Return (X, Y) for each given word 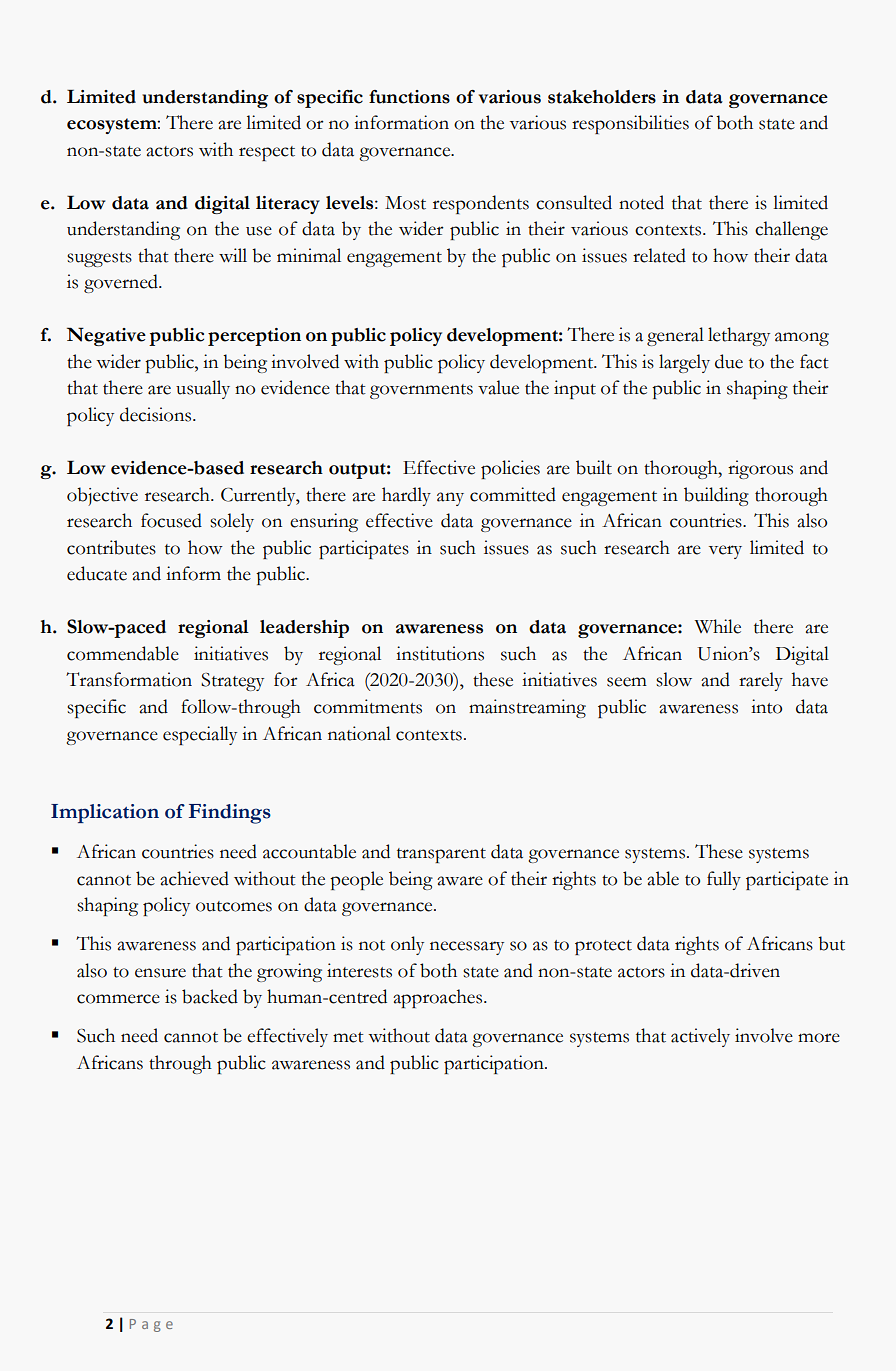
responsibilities (630, 124)
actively (700, 1037)
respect (267, 153)
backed (210, 996)
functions (409, 97)
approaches (439, 998)
